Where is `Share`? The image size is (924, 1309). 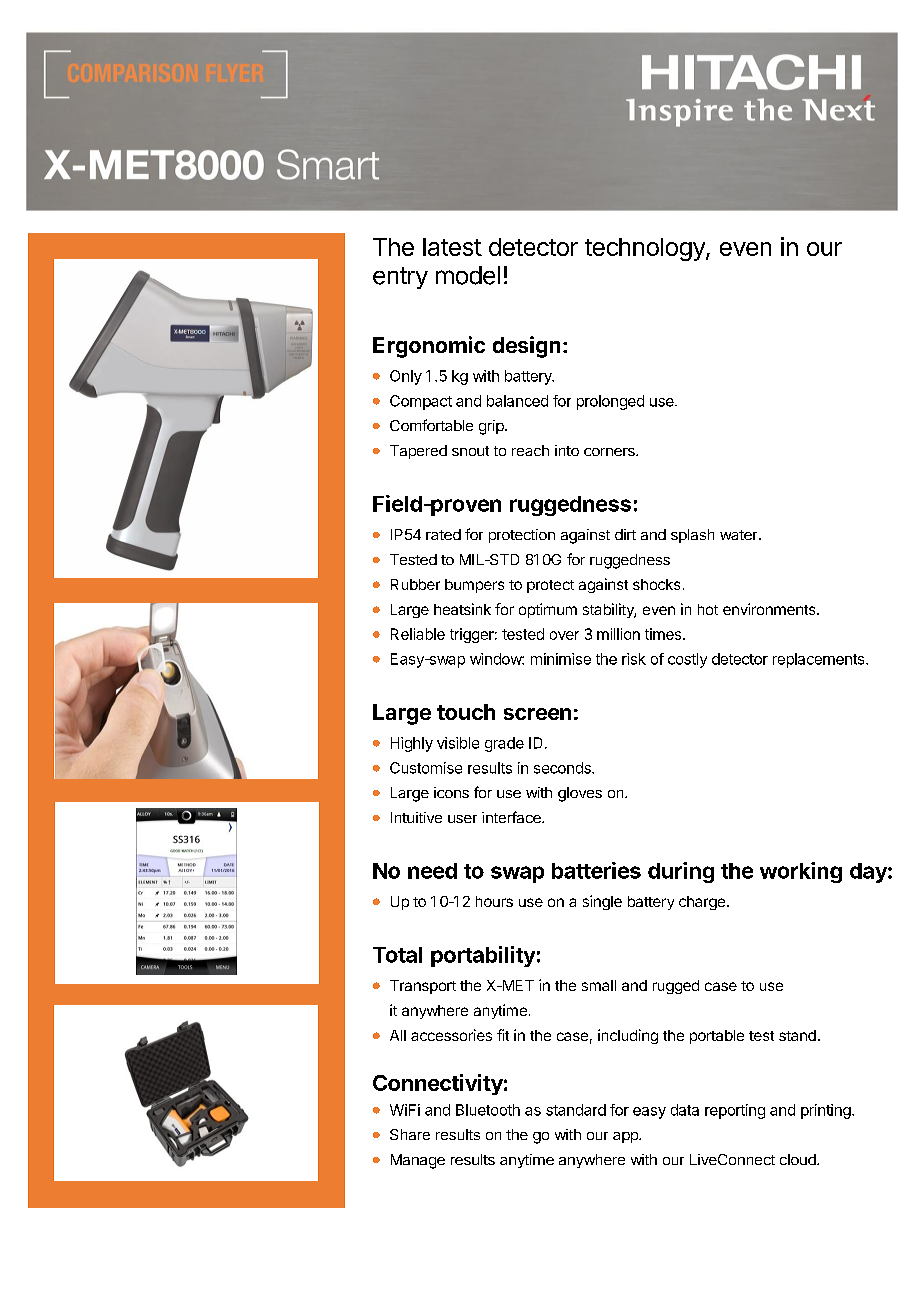
Share is located at coordinates (410, 1134).
